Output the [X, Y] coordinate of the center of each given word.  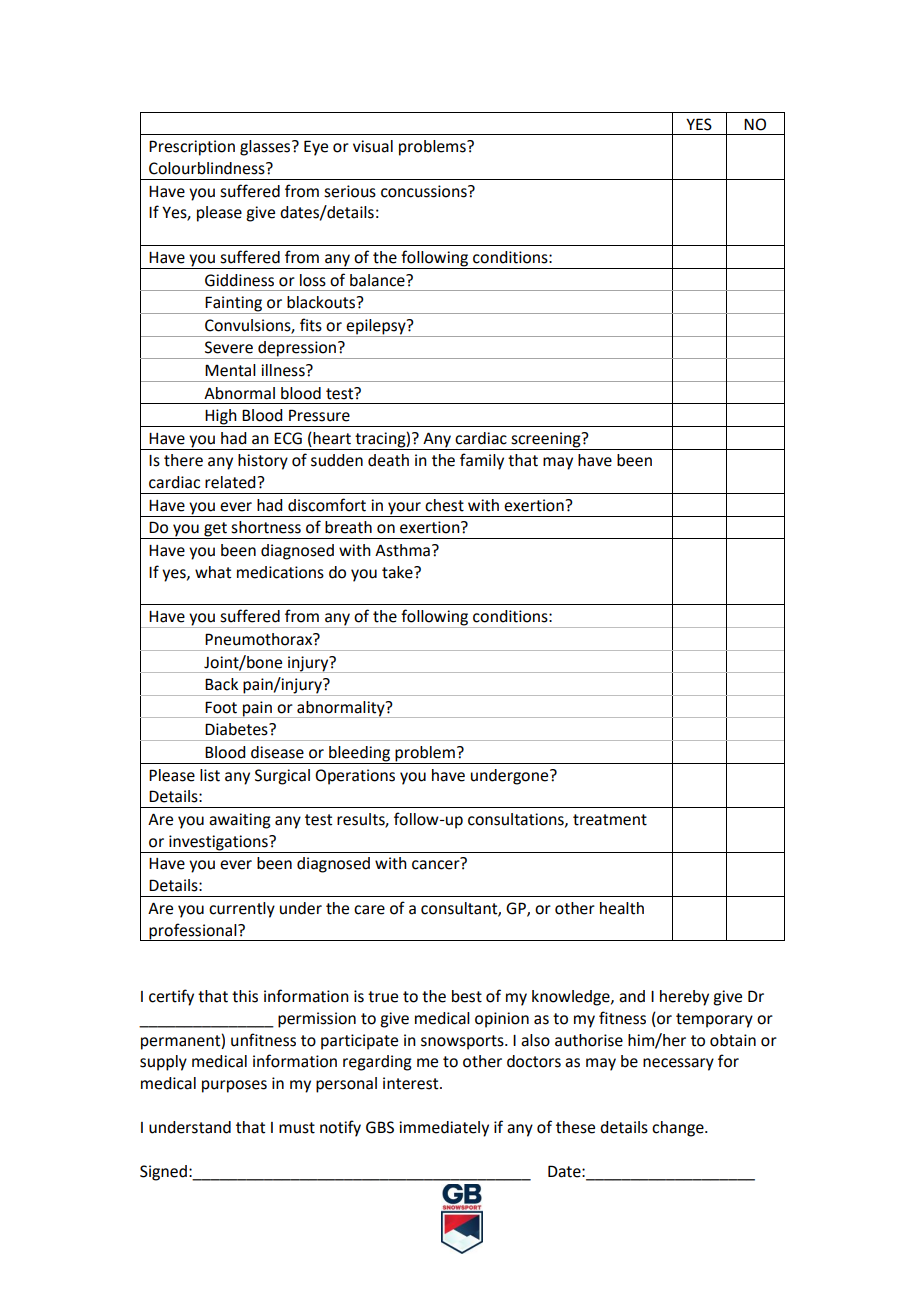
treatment [610, 820]
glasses [266, 148]
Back [221, 684]
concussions [425, 191]
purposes [234, 1086]
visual [373, 146]
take [398, 572]
